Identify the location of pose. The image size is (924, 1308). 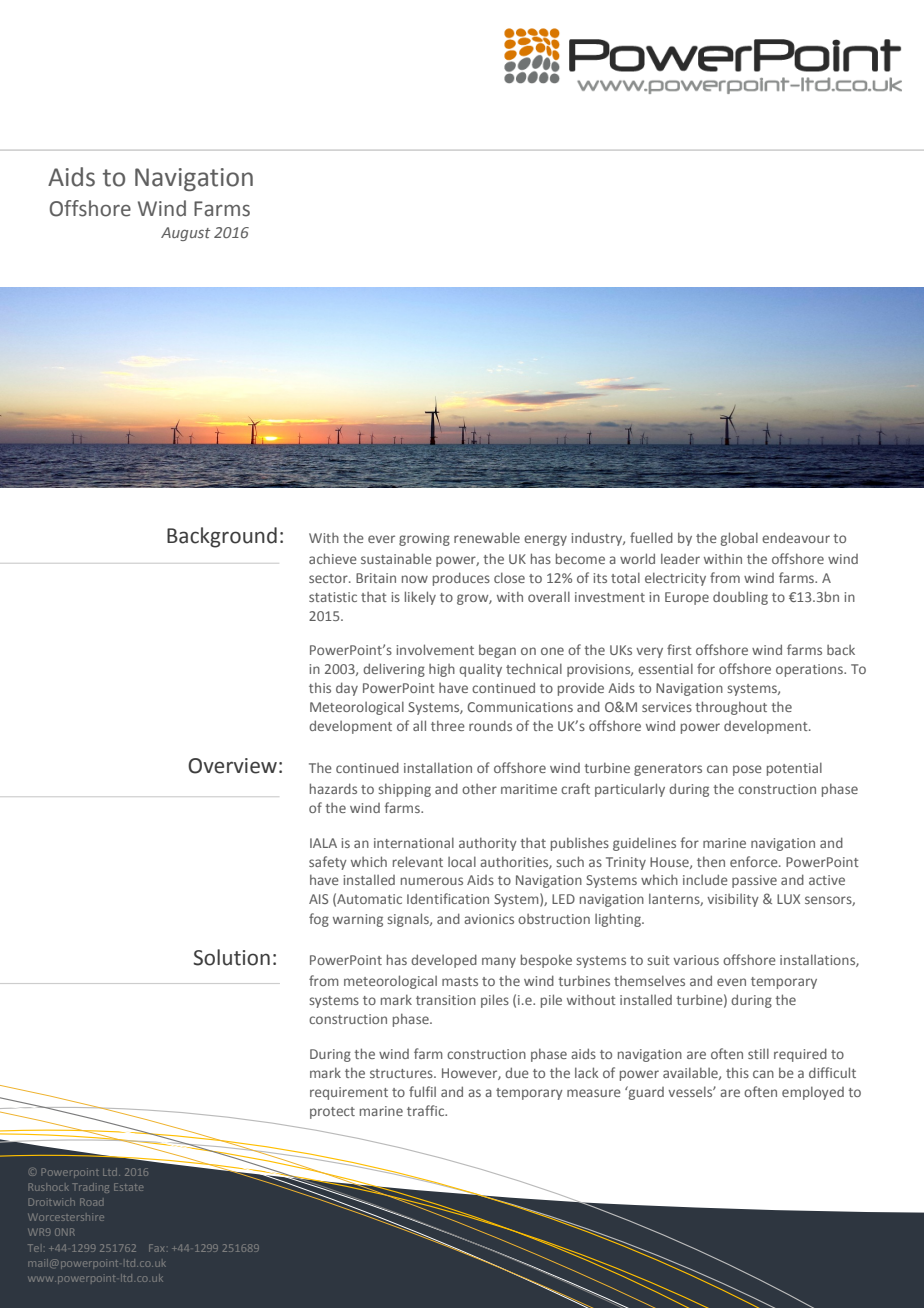
(747, 770).
